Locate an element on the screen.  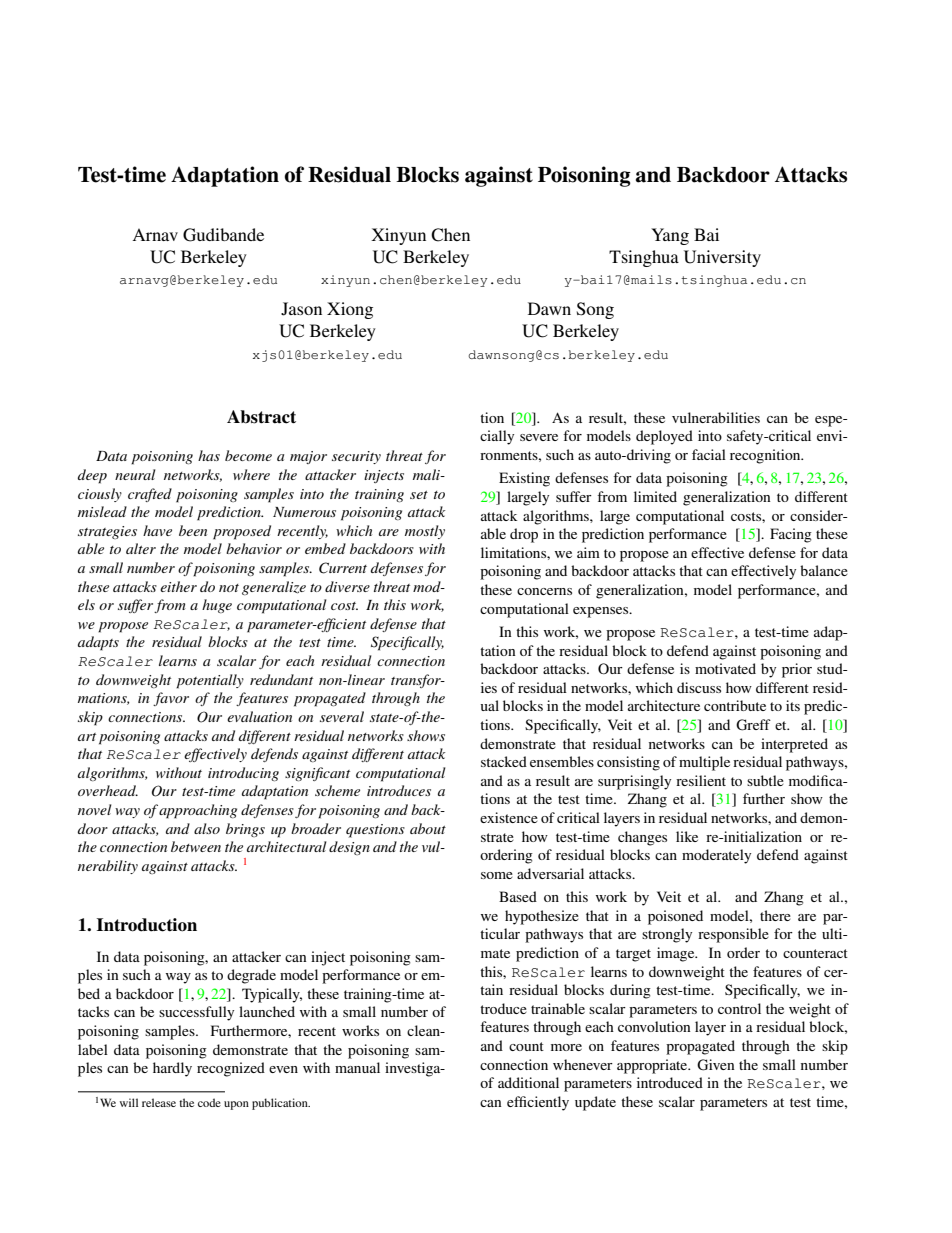
hardly is located at coordinates (172, 1069).
